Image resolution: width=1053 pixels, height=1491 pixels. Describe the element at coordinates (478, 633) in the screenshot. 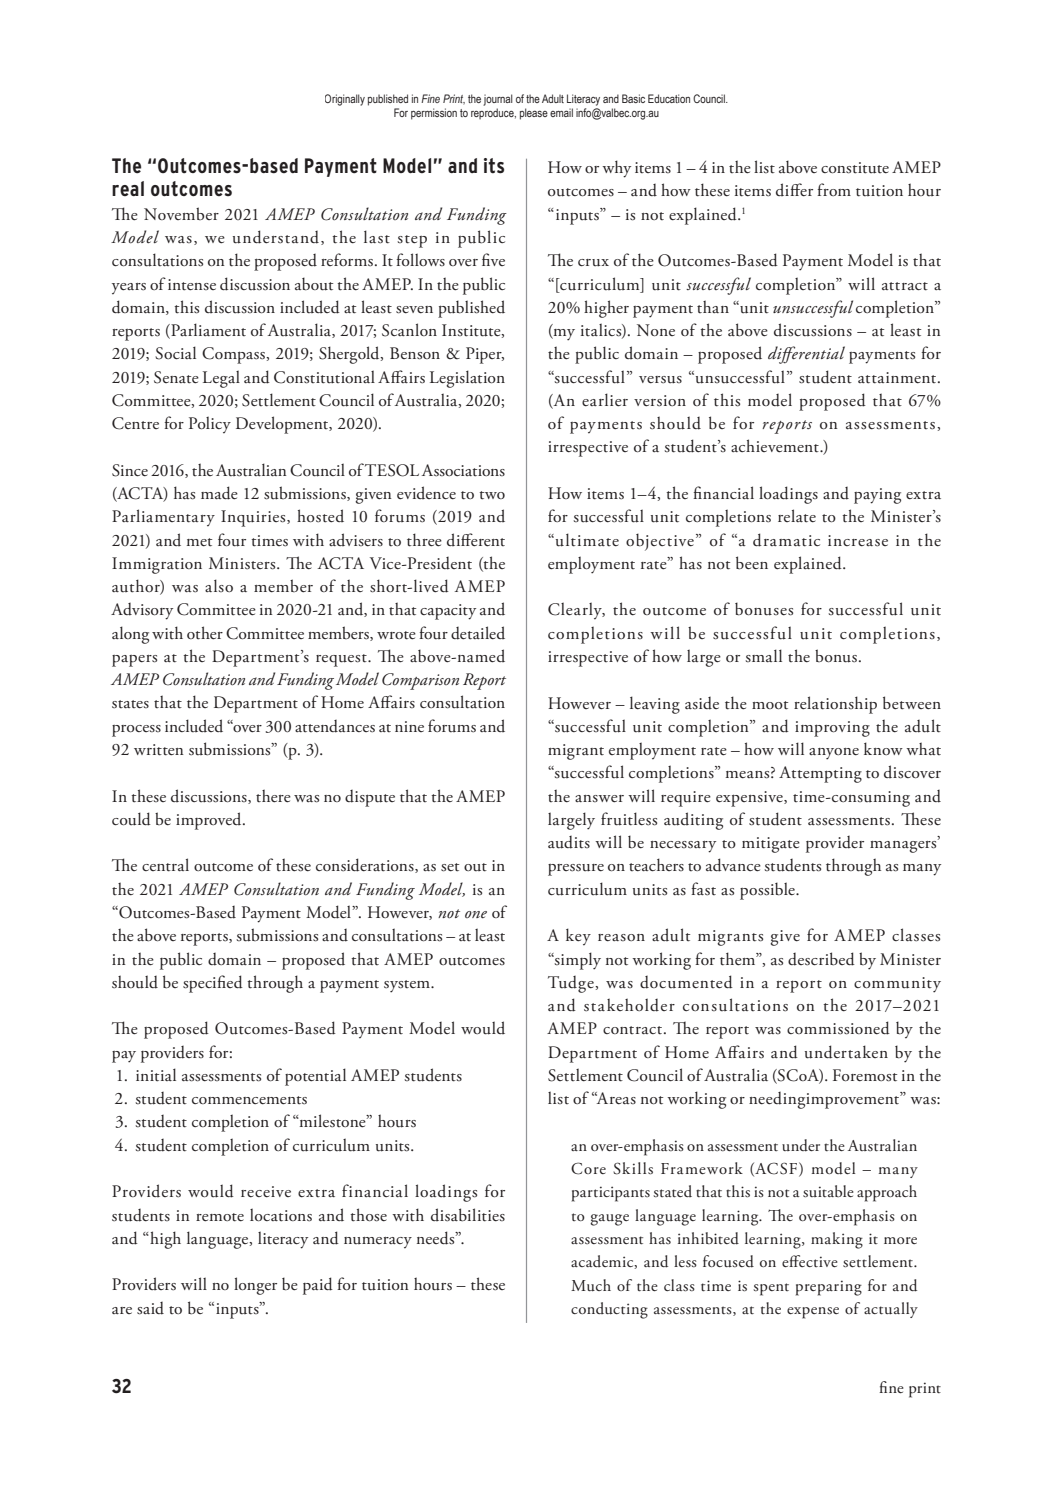

I see `detailed` at that location.
